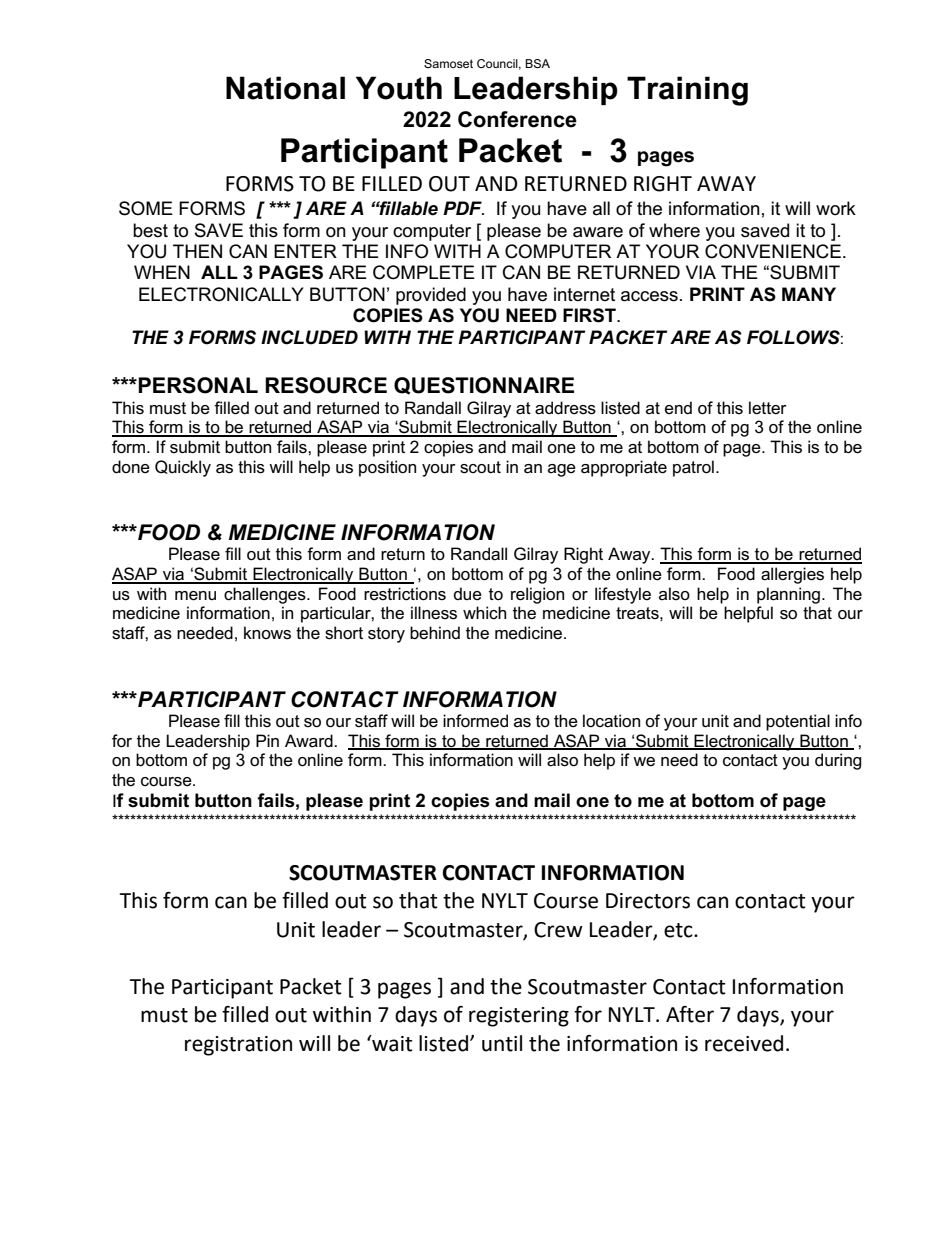  Describe the element at coordinates (687, 91) in the screenshot. I see `Training` at that location.
